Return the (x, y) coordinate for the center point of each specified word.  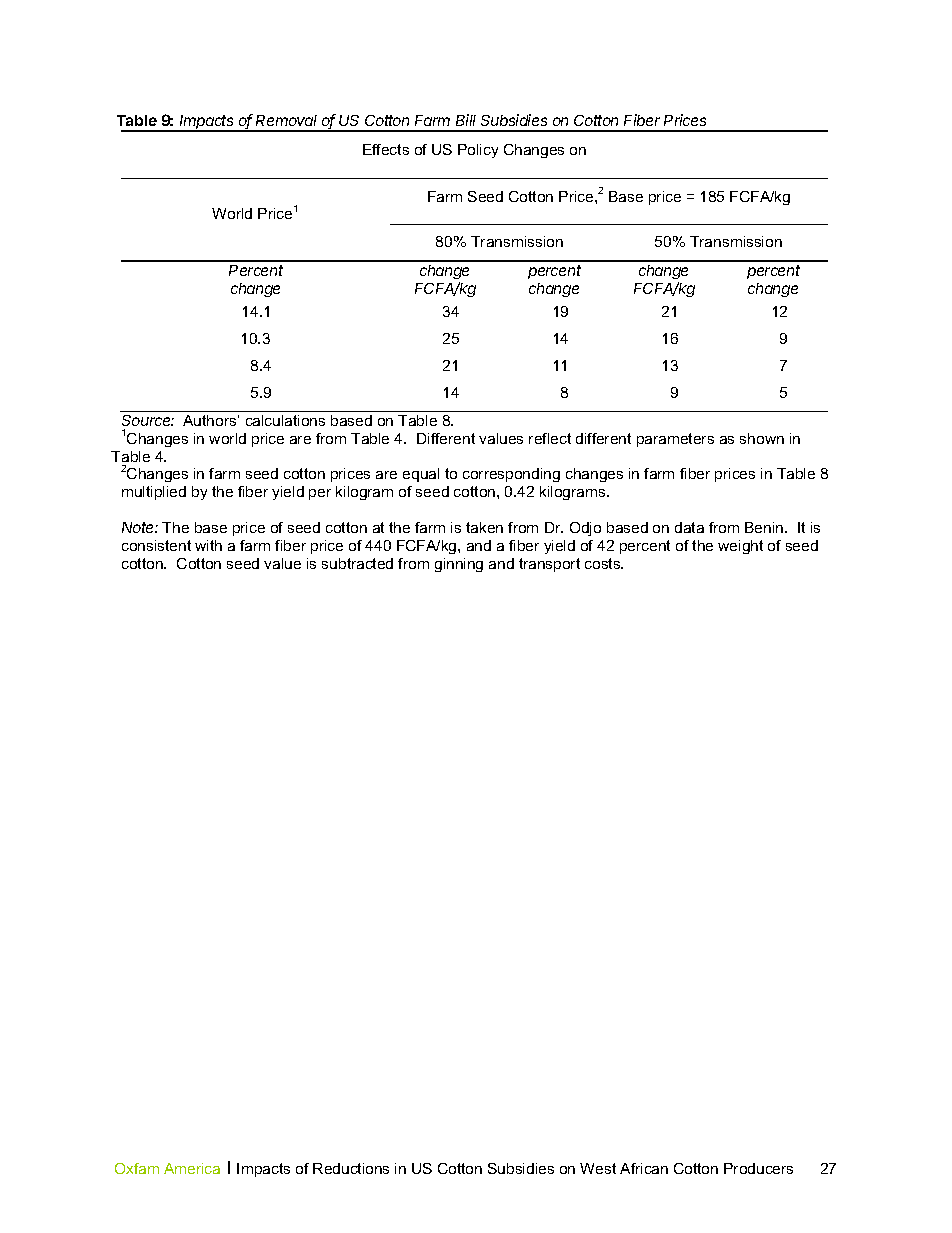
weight (740, 547)
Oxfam (137, 1168)
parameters (675, 440)
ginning (459, 565)
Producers (758, 1168)
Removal (286, 120)
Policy (478, 151)
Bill (466, 120)
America (192, 1168)
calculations (285, 420)
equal (421, 475)
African (644, 1168)
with (208, 545)
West (598, 1168)
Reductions (351, 1168)
